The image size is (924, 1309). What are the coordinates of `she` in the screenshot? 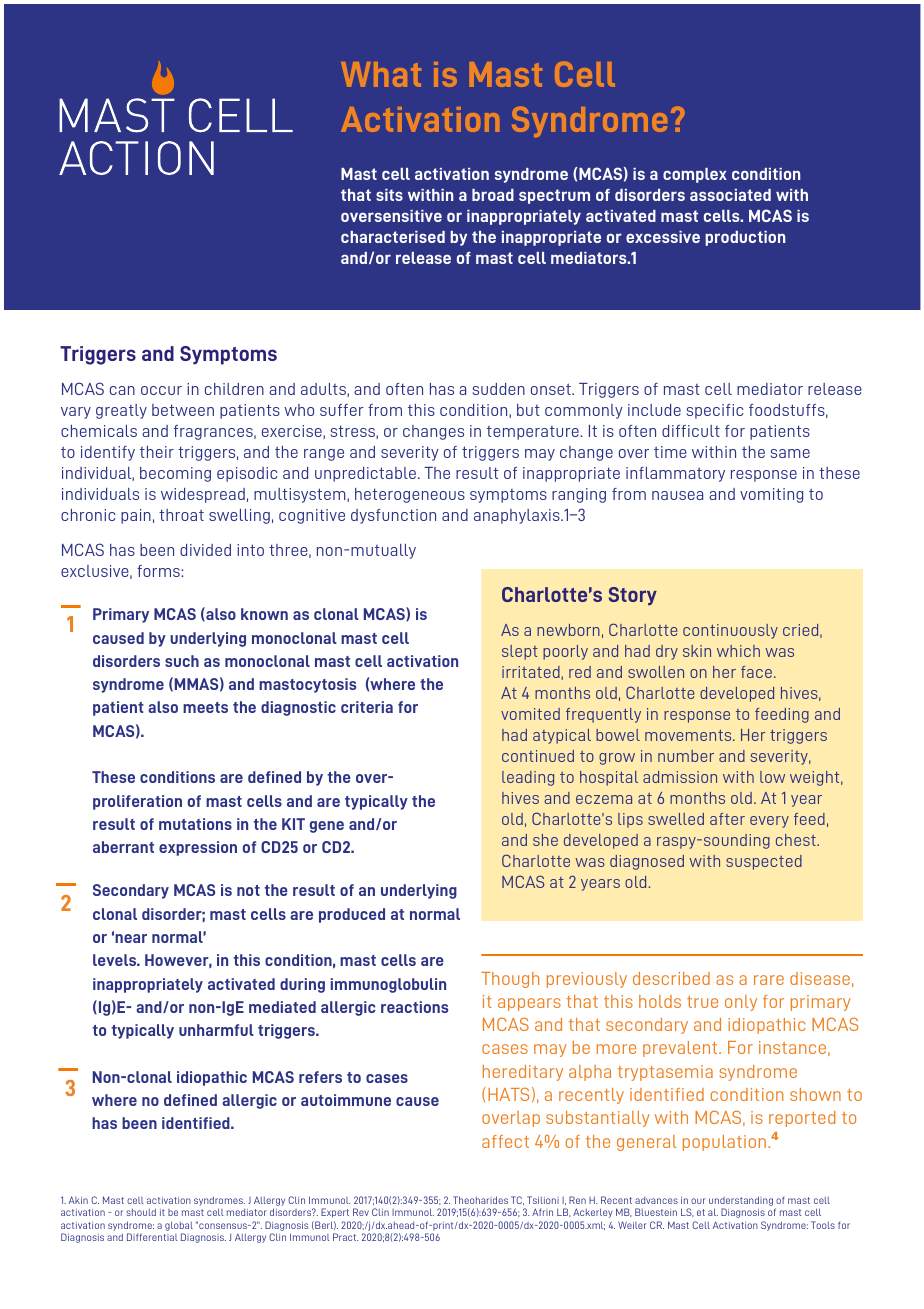 It's located at (545, 840).
